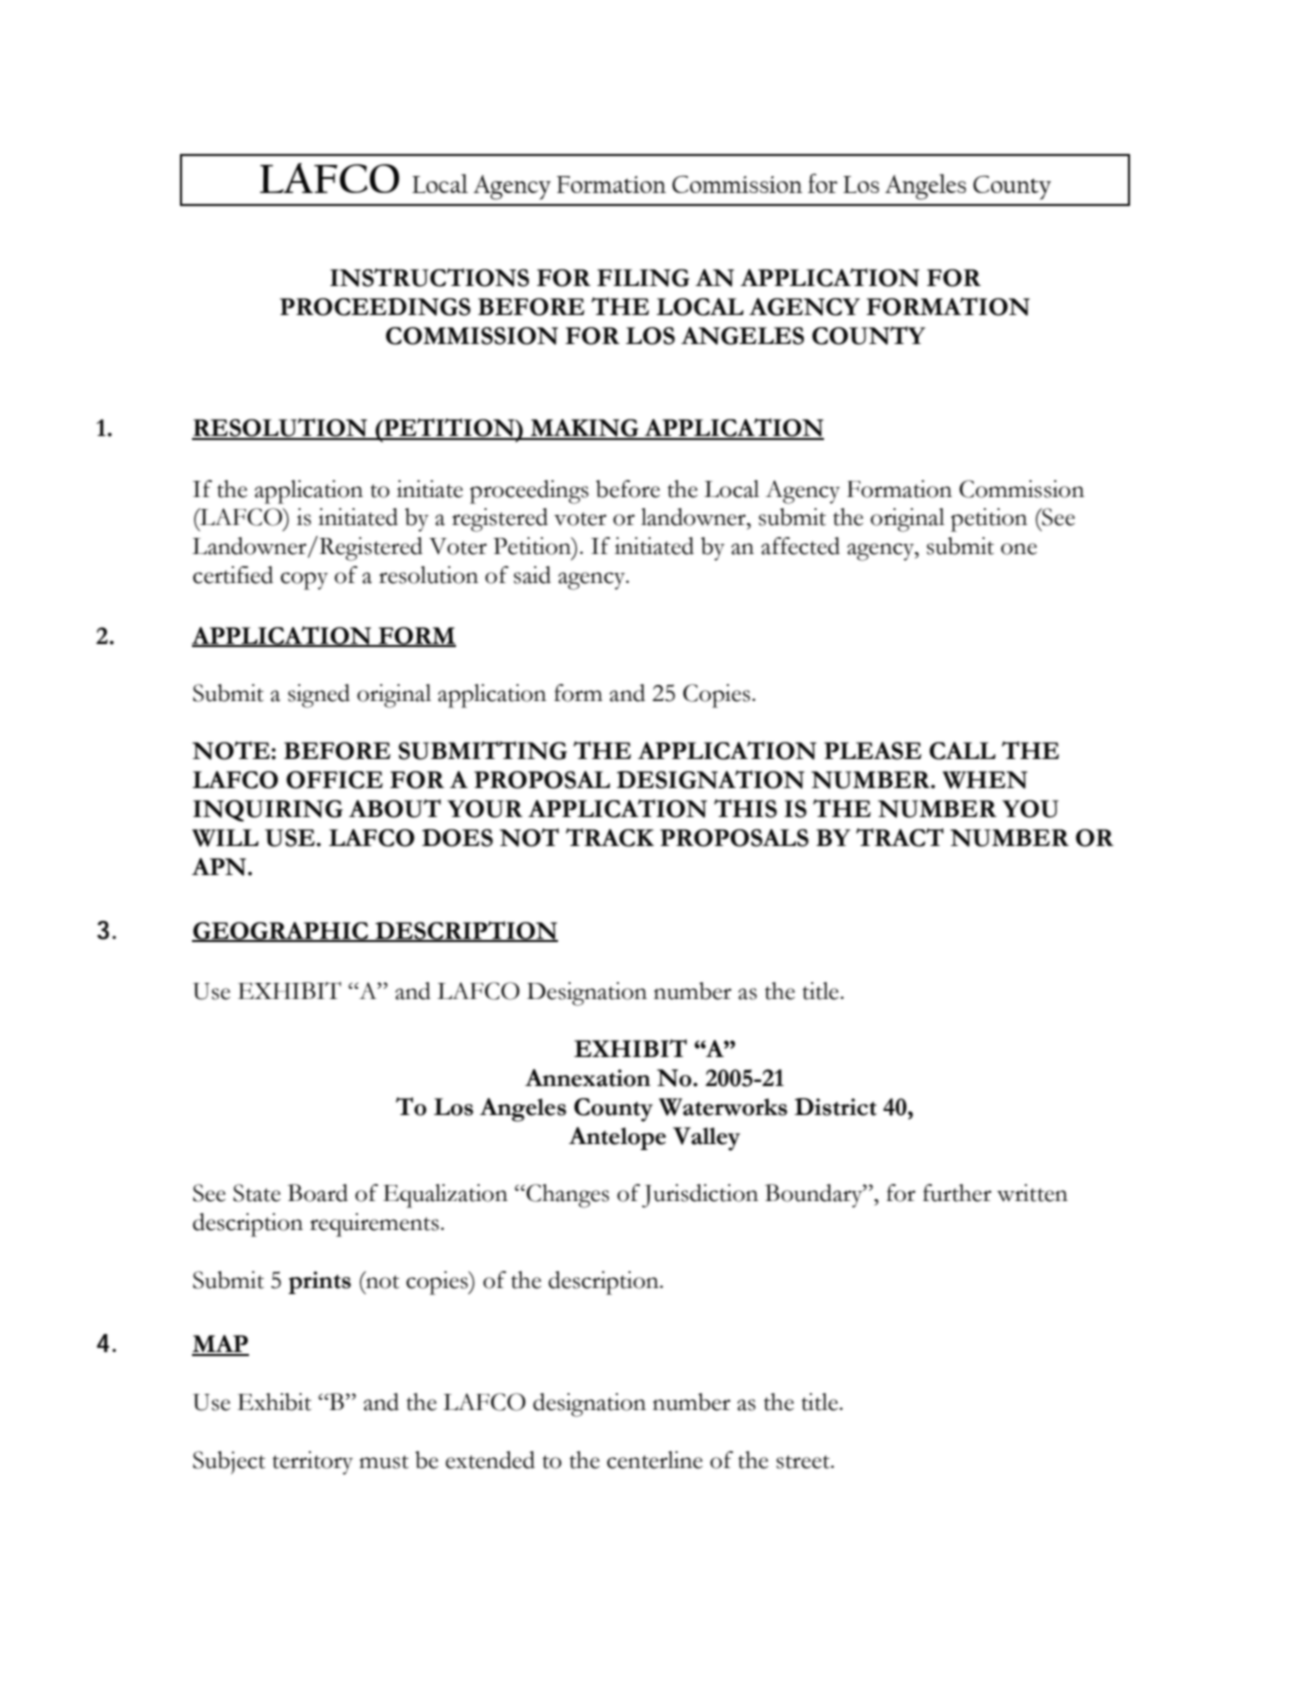 The height and width of the screenshot is (1695, 1310). Describe the element at coordinates (532, 575) in the screenshot. I see `said` at that location.
